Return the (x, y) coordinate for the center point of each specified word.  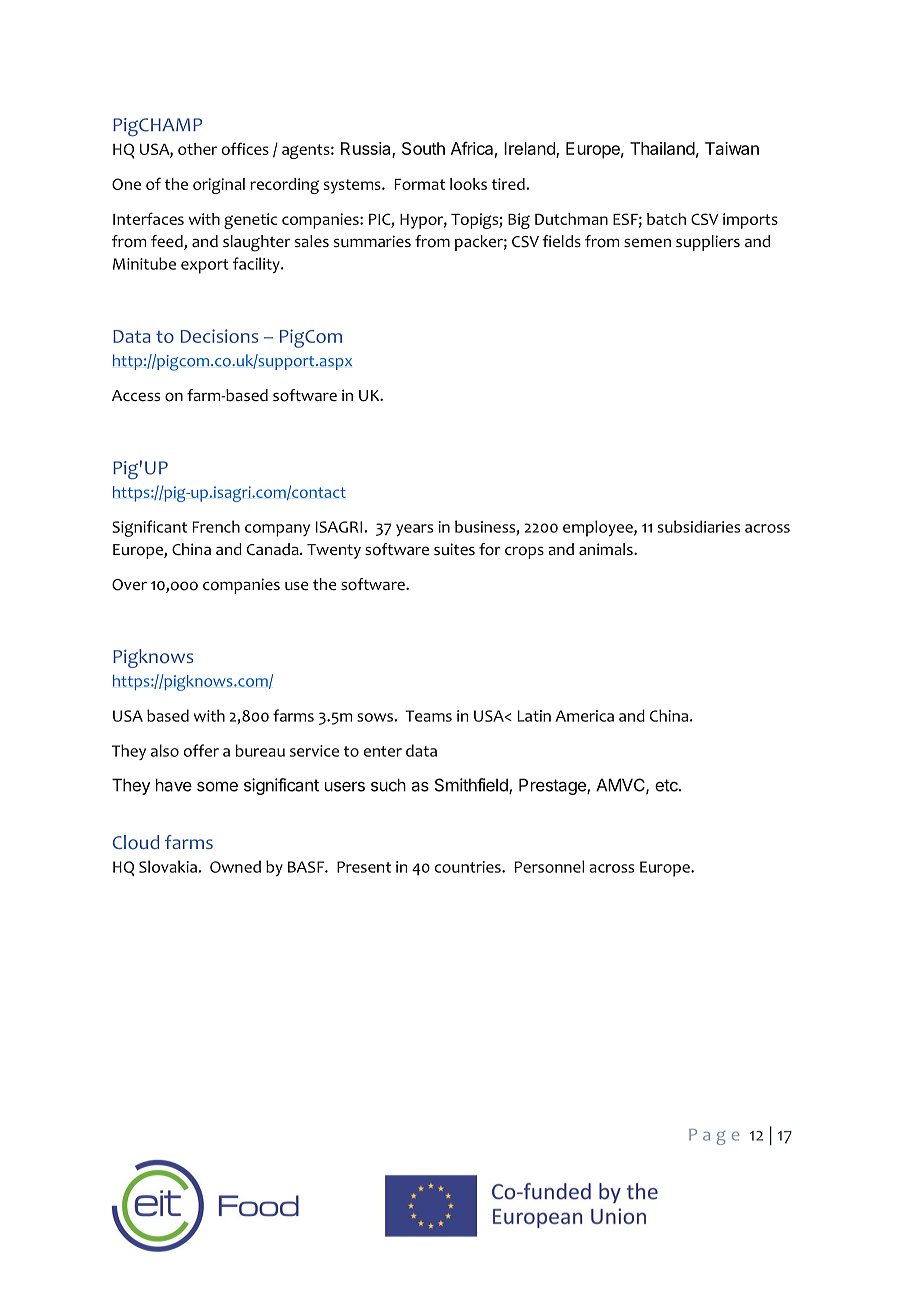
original (219, 186)
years (414, 530)
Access (136, 396)
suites (454, 549)
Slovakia (169, 866)
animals (607, 549)
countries (469, 867)
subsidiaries (699, 526)
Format (420, 184)
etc (667, 785)
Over (129, 585)
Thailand (662, 148)
